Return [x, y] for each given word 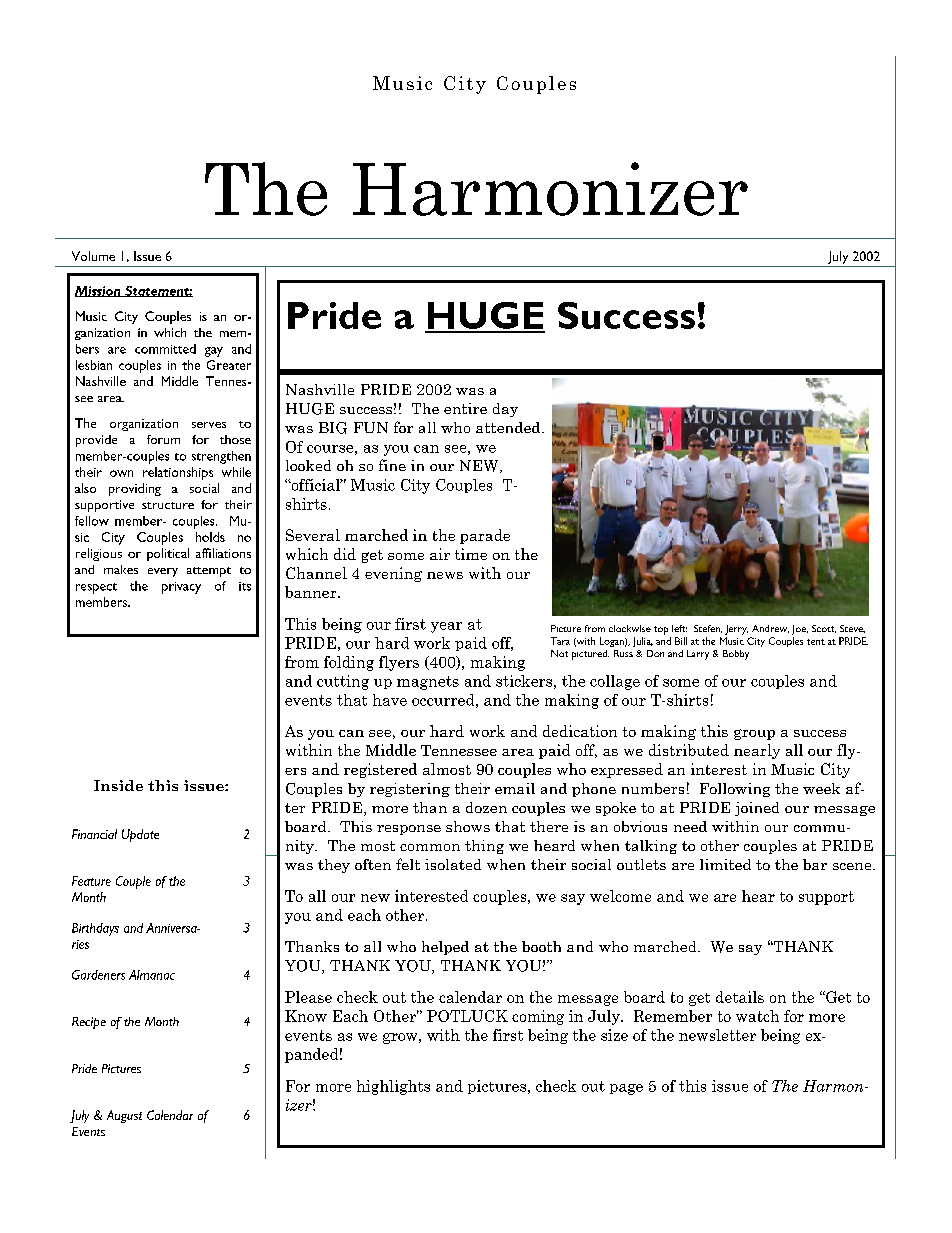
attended [509, 427]
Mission [99, 291]
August [124, 1116]
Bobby [736, 655]
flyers [399, 663]
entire [465, 408]
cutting [343, 682]
